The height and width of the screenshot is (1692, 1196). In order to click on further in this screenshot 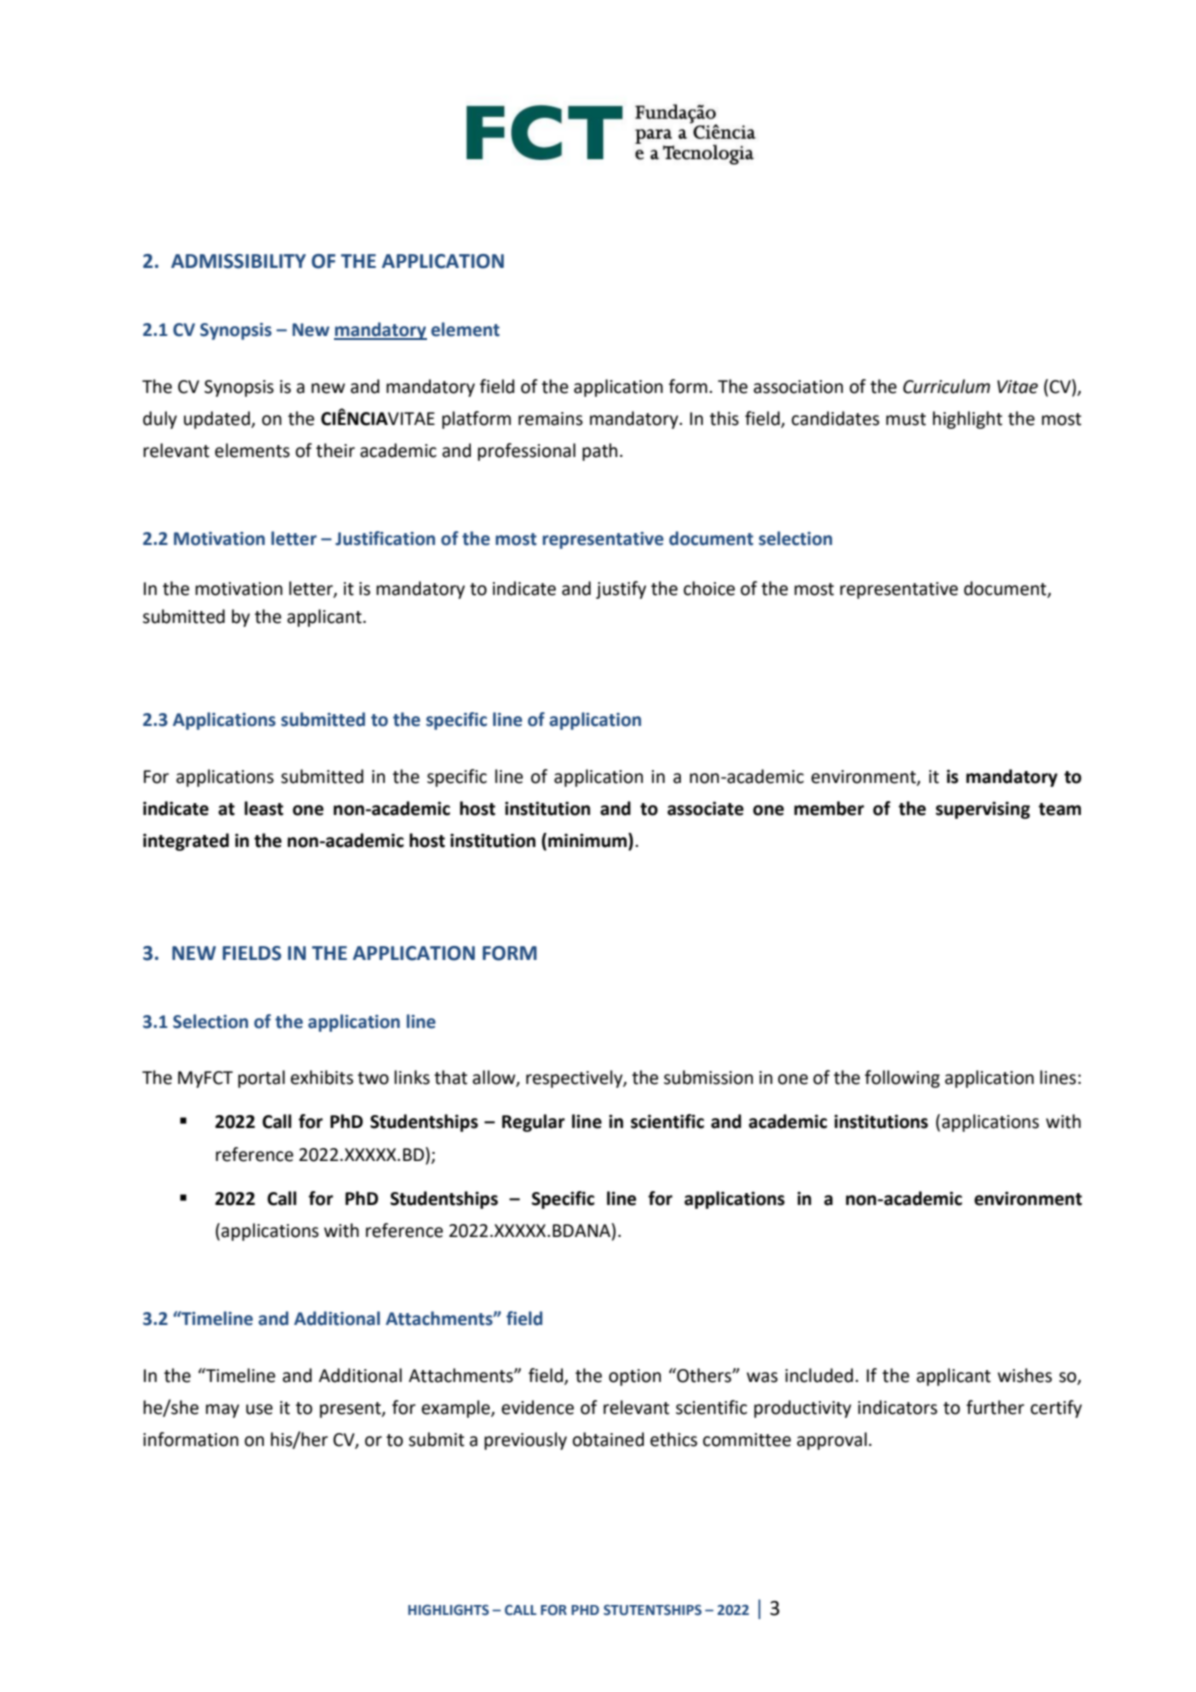, I will do `click(995, 1407)`.
